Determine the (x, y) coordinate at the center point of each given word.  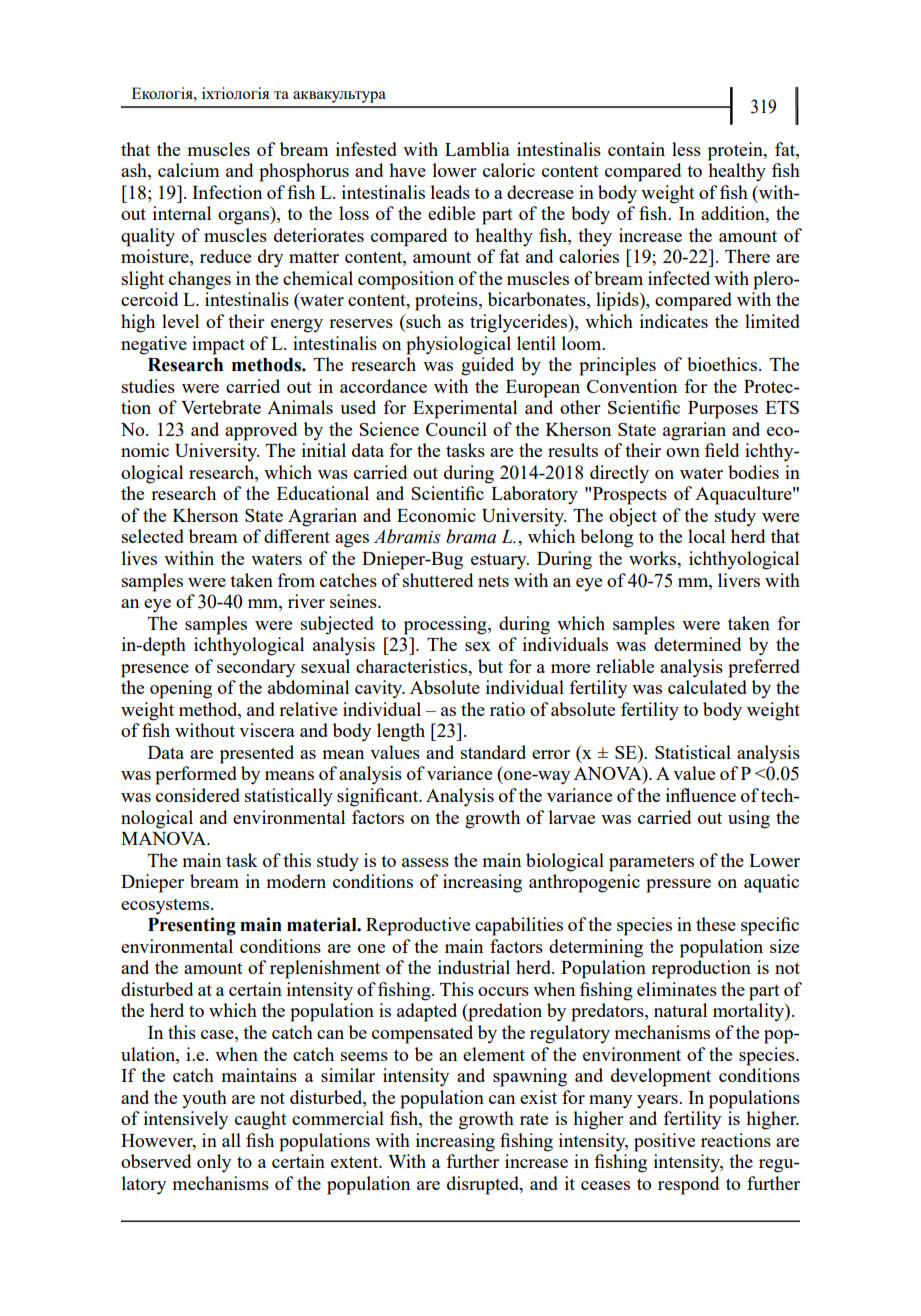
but (490, 666)
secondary (256, 668)
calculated (707, 687)
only (214, 1163)
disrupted (484, 1185)
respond (688, 1185)
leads (450, 192)
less (686, 149)
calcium (189, 170)
